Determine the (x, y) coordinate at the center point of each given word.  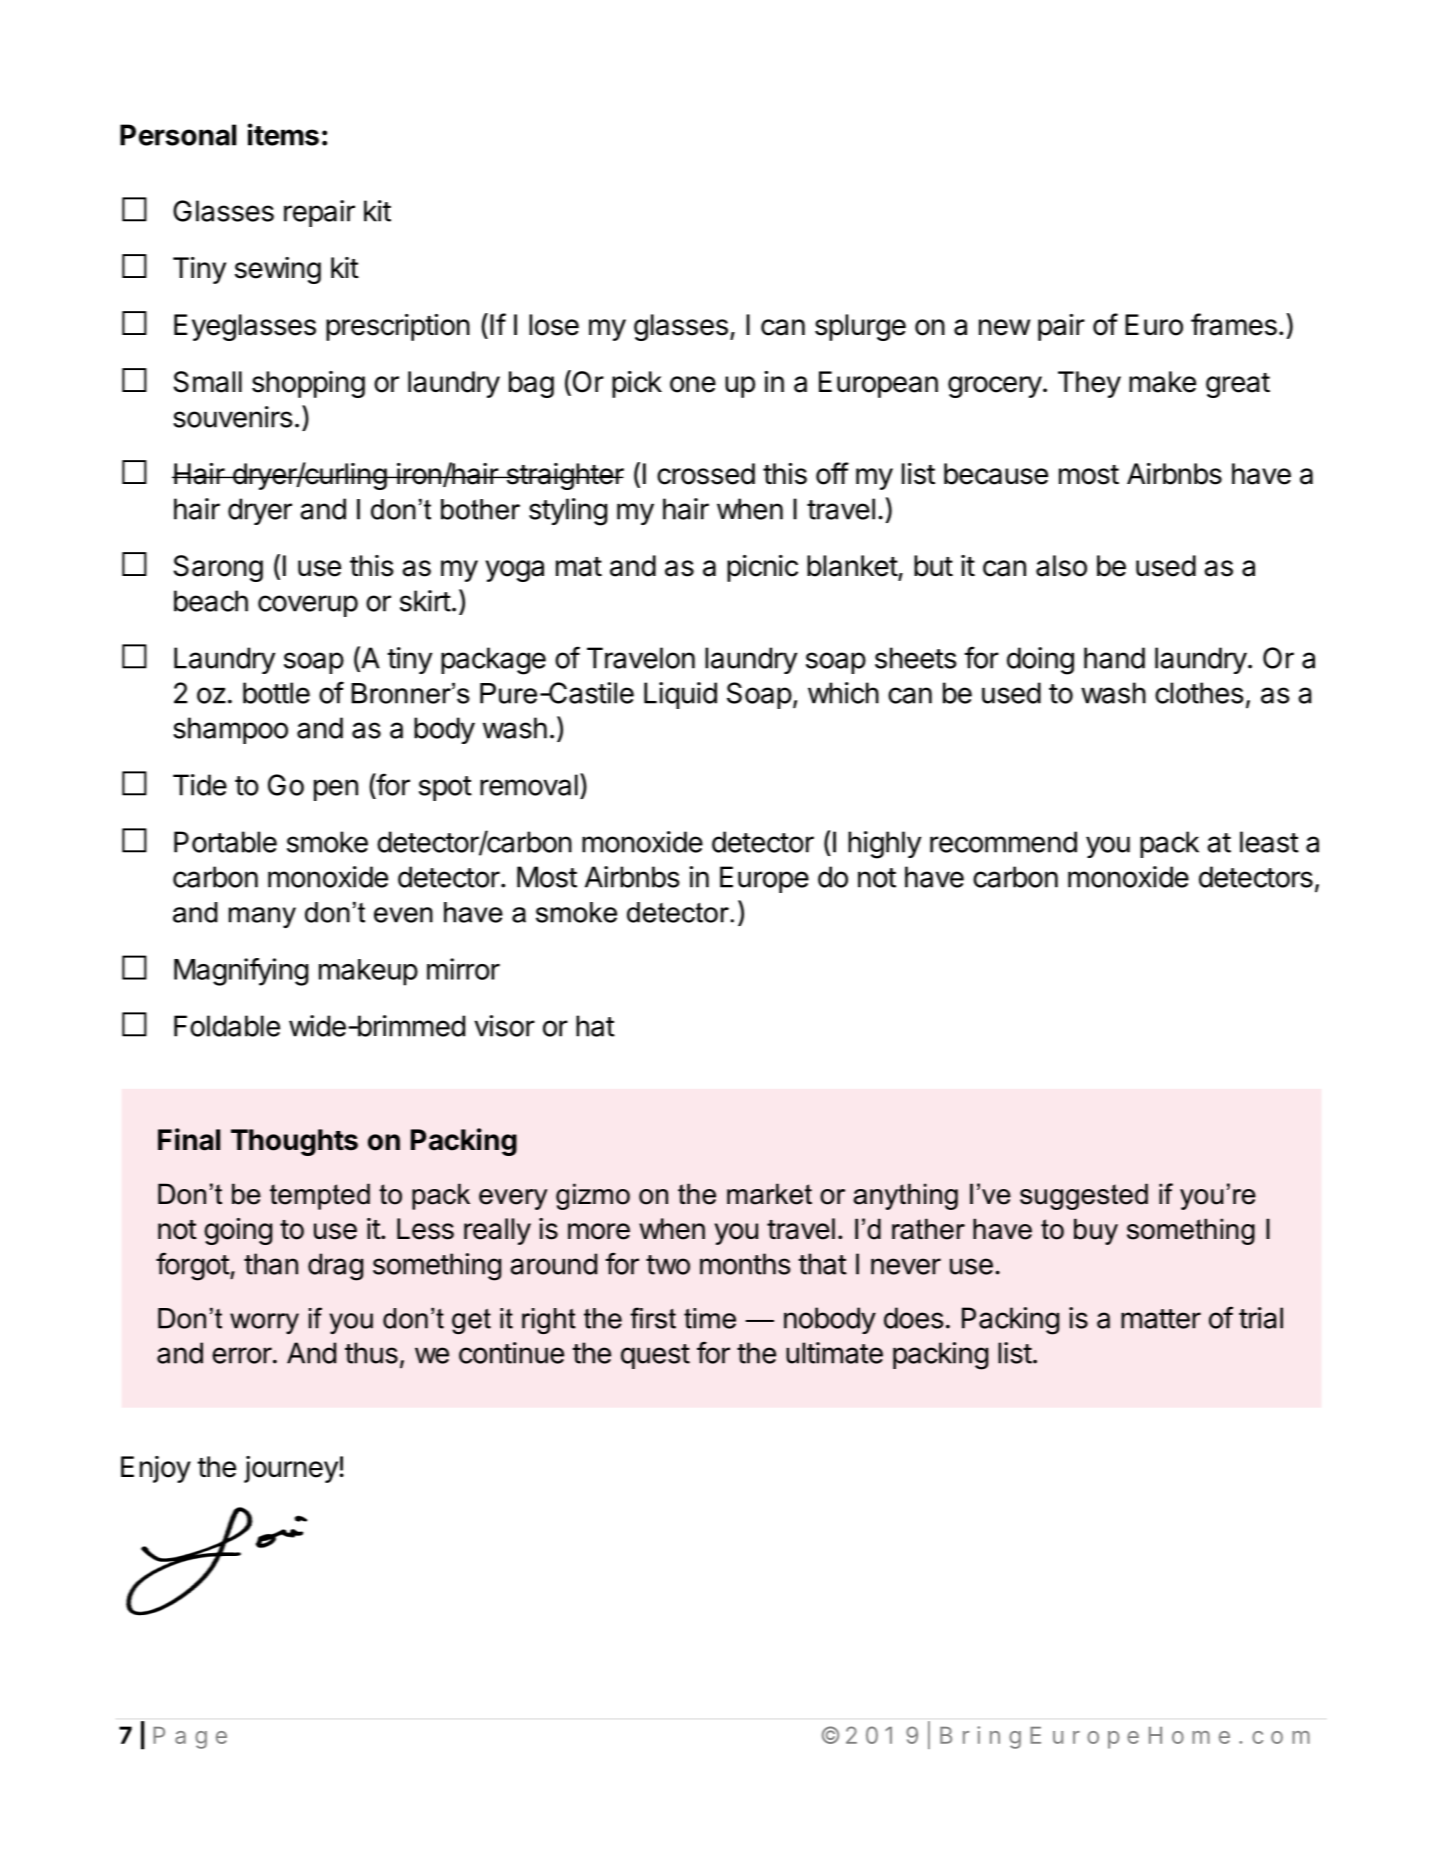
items (283, 134)
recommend (1003, 842)
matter (1161, 1319)
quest (655, 1356)
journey (292, 1469)
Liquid (680, 695)
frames (1234, 324)
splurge (860, 327)
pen (336, 790)
